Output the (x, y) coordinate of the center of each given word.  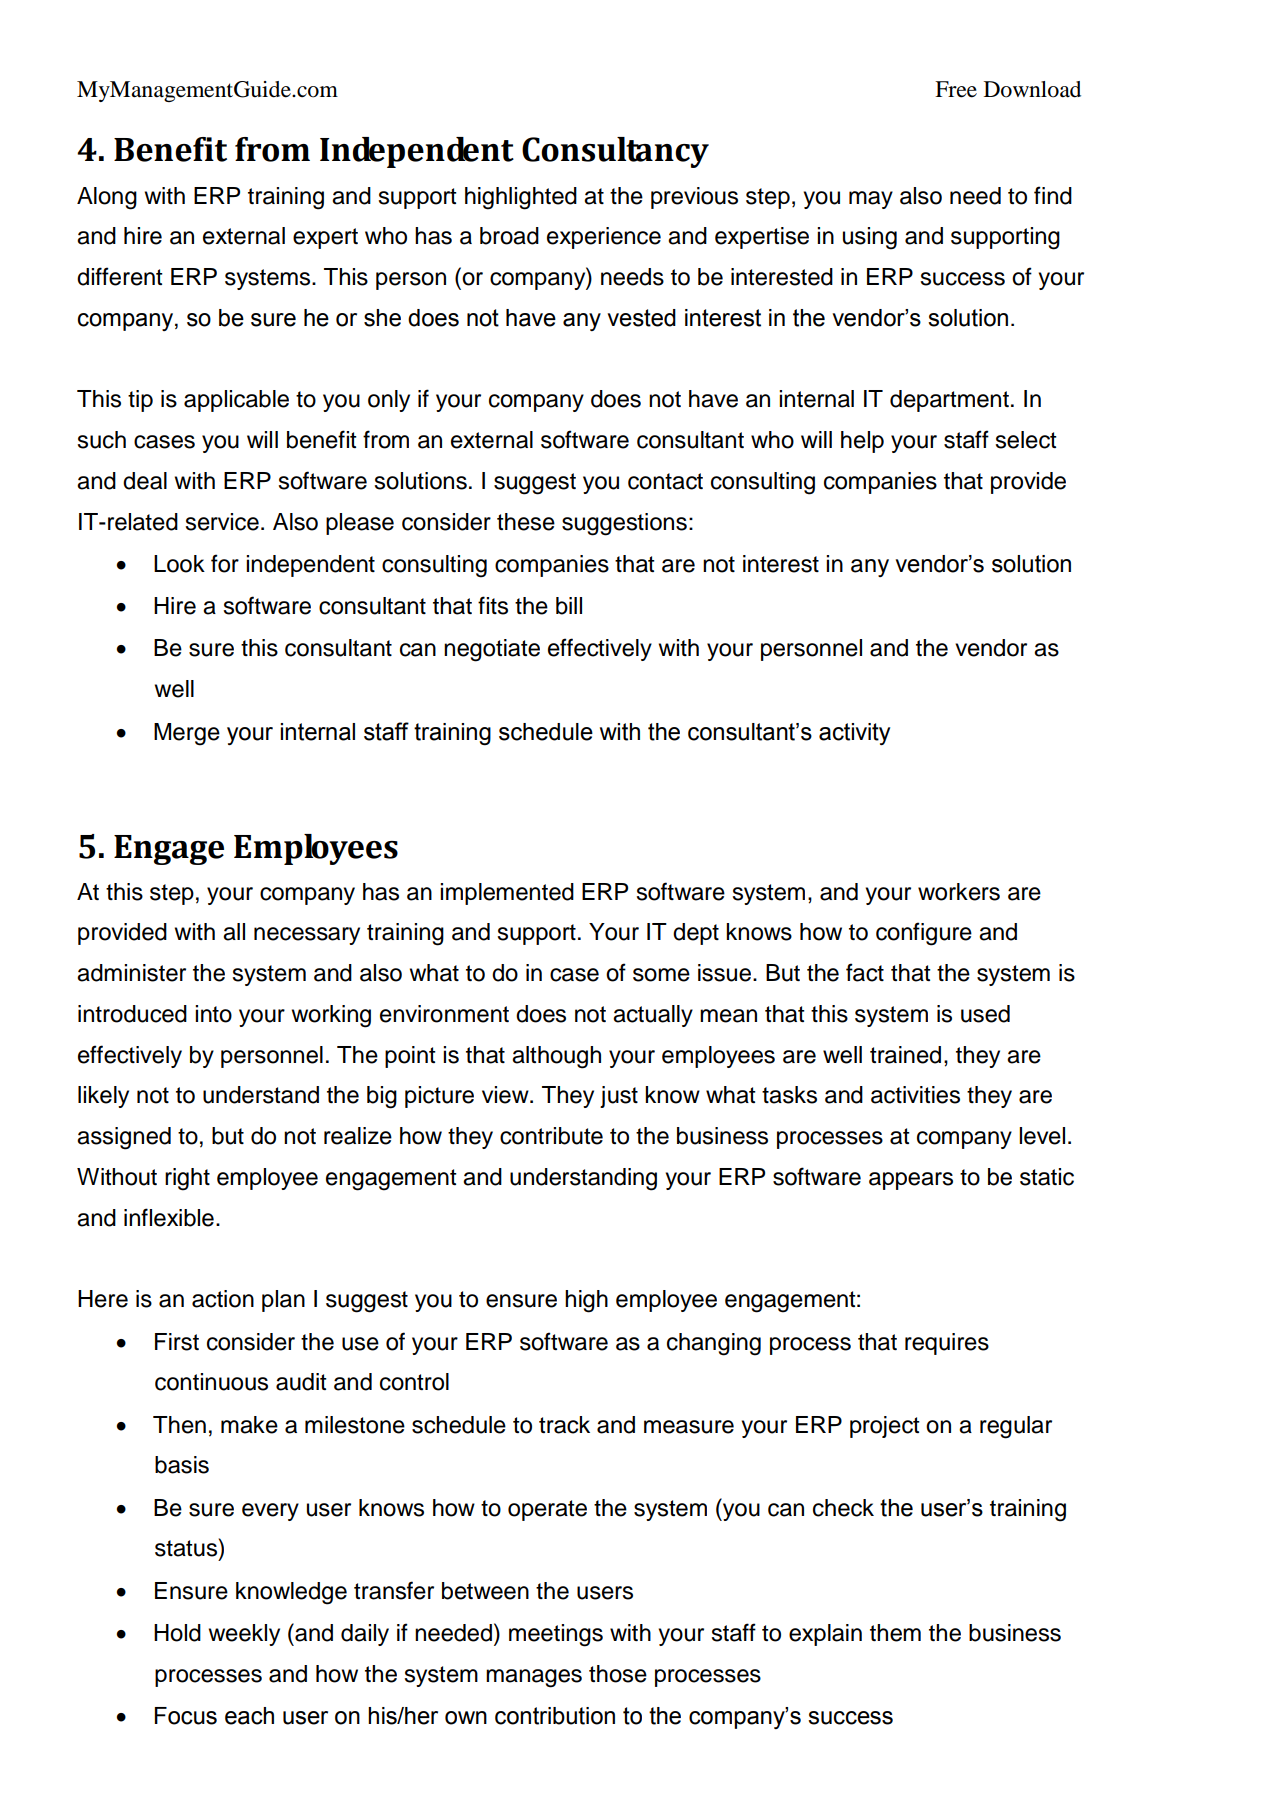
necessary (307, 936)
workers (959, 892)
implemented (507, 894)
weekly (244, 1635)
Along (107, 198)
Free (956, 89)
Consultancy (615, 152)
